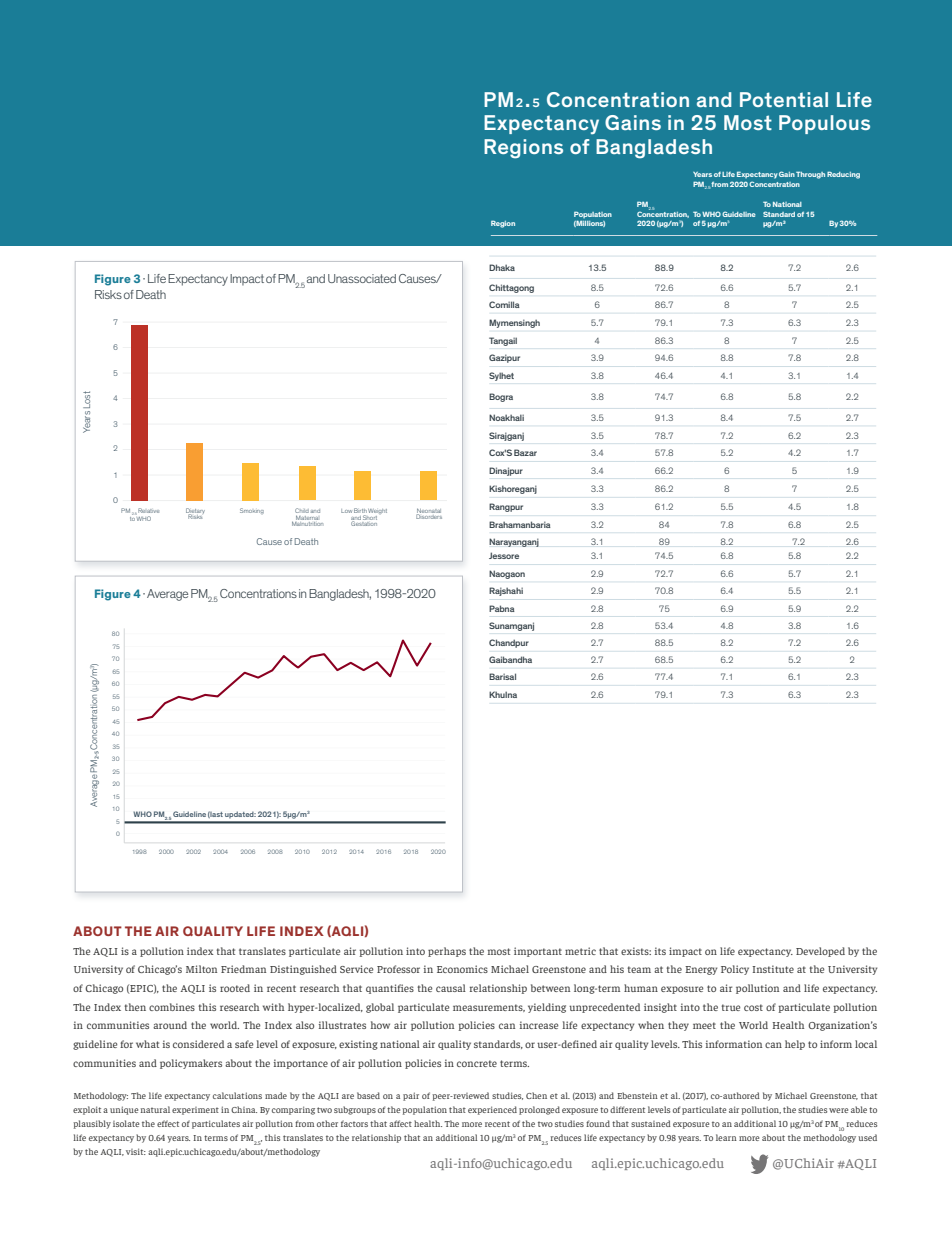 Image resolution: width=952 pixels, height=1233 pixels. Describe the element at coordinates (784, 99) in the screenshot. I see `Potential` at that location.
